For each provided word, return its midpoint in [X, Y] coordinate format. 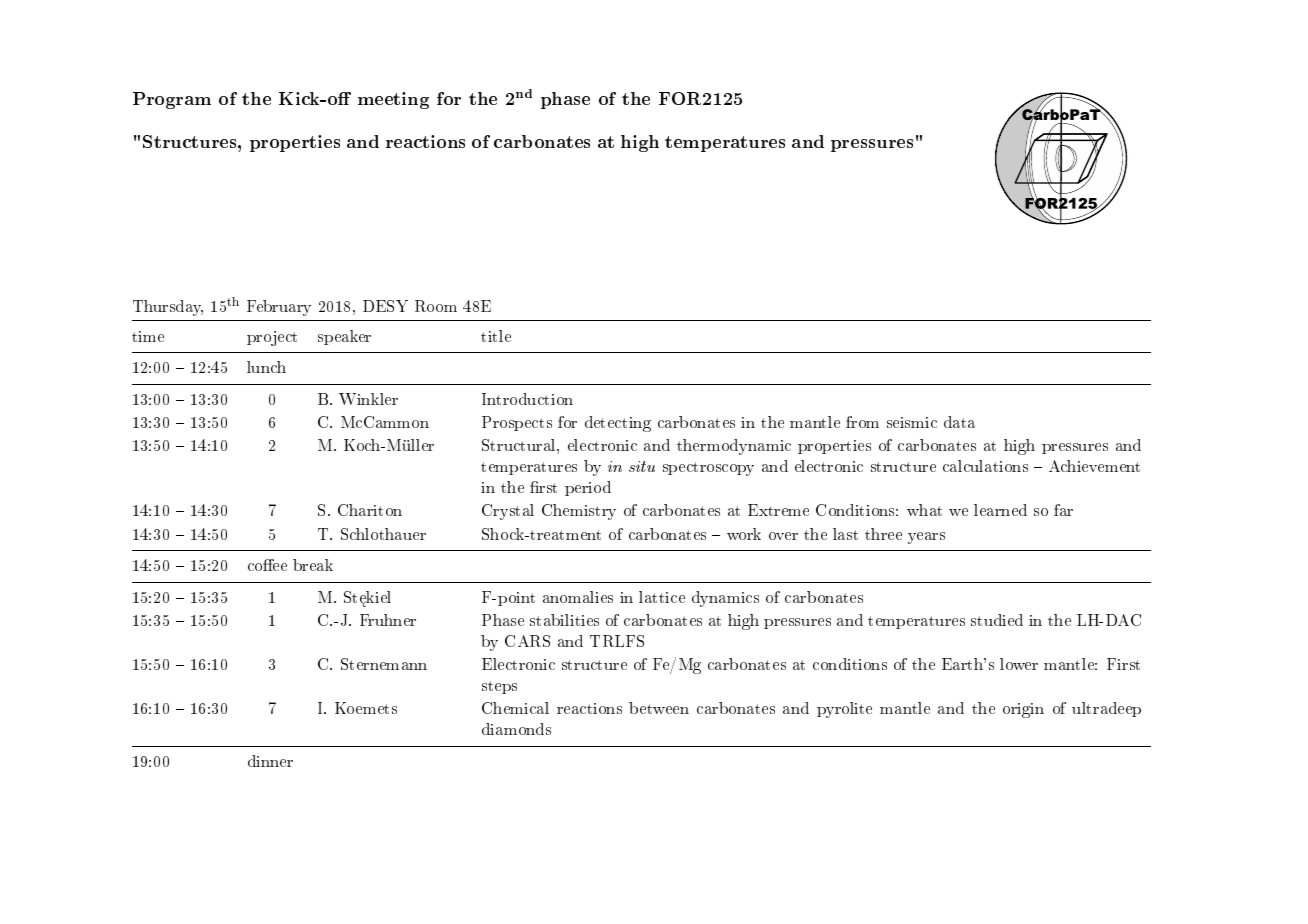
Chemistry [579, 512]
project [272, 338]
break [313, 565]
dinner [270, 761]
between [659, 708]
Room [436, 306]
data [959, 422]
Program [172, 100]
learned [1000, 510]
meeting [393, 100]
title [496, 336]
